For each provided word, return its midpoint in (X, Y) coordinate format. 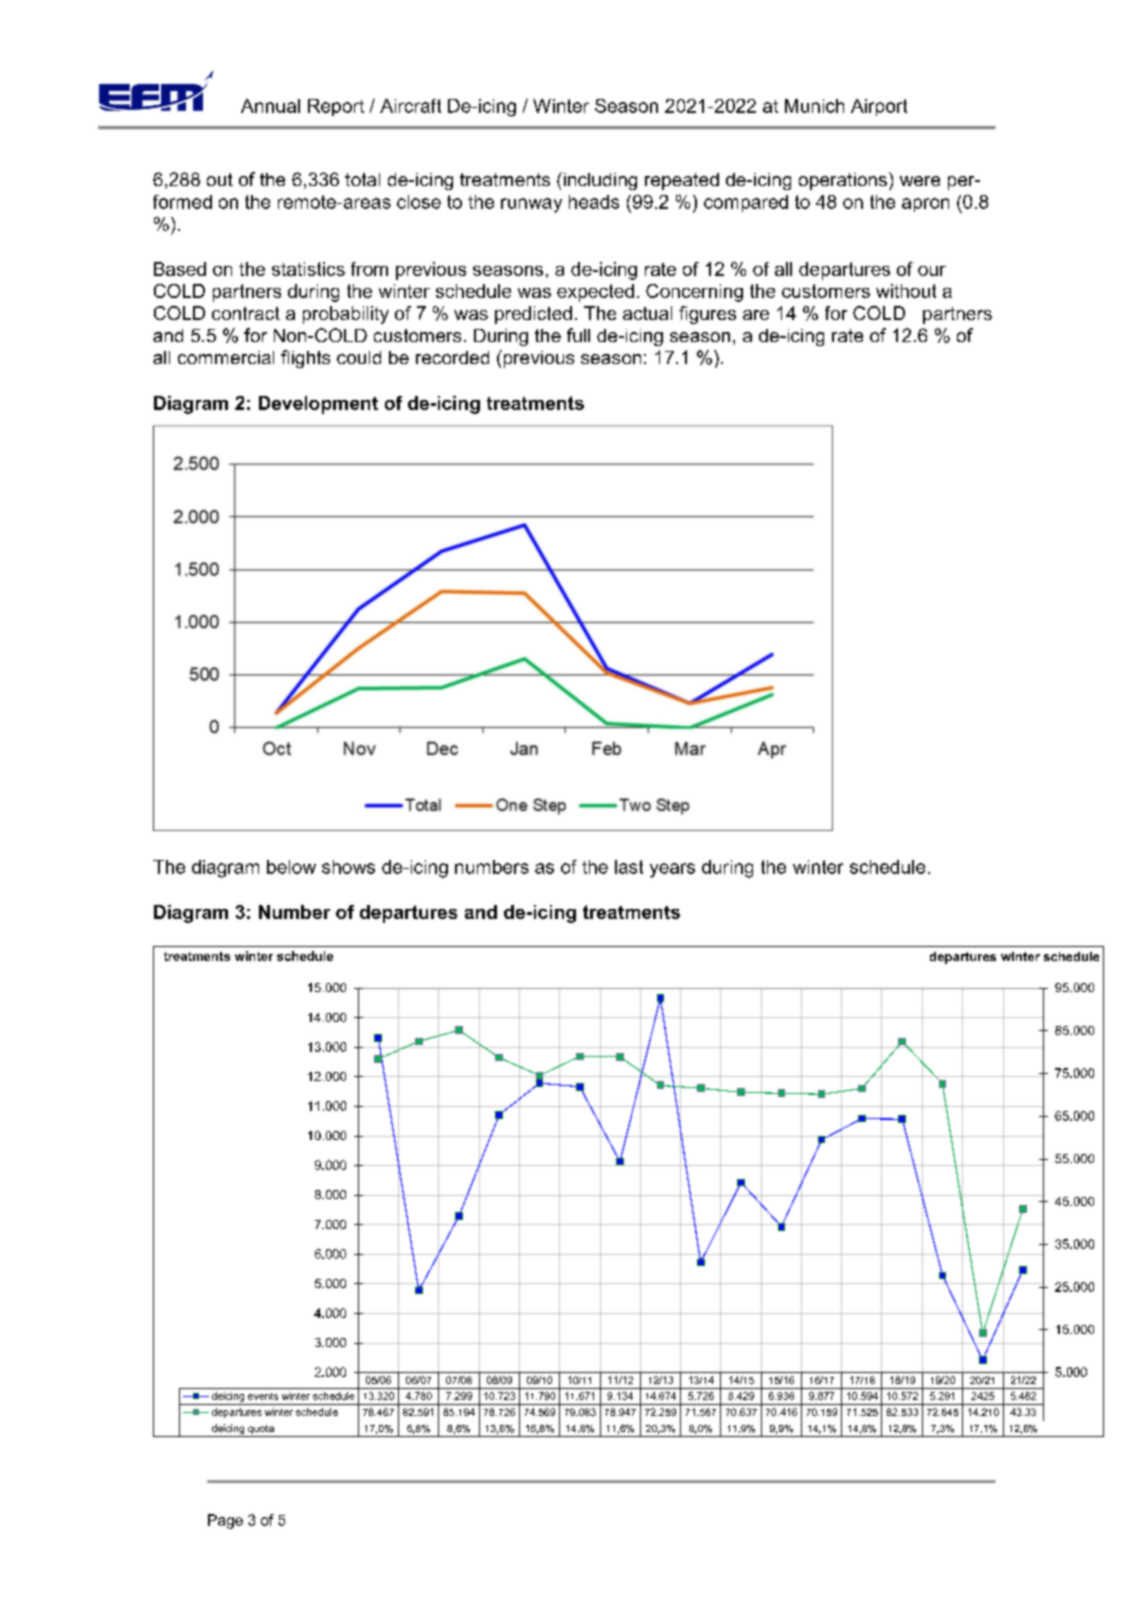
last (629, 867)
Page (225, 1521)
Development (318, 405)
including (599, 181)
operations (843, 181)
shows (348, 867)
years (672, 870)
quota (261, 1431)
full (578, 335)
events (263, 1396)
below (291, 867)
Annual (270, 106)
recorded (452, 357)
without (906, 291)
